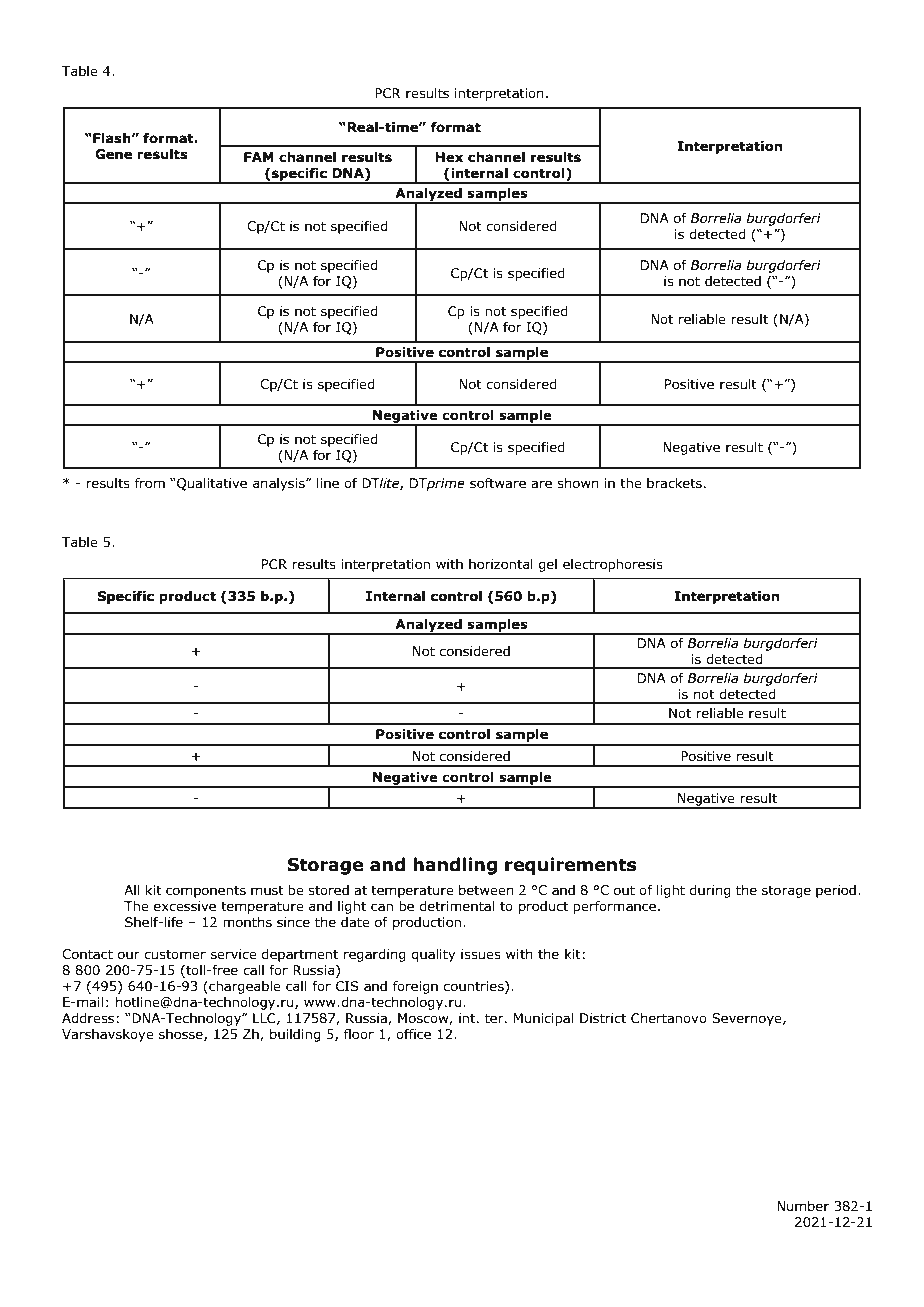  What do you see at coordinates (498, 483) in the document?
I see `software` at bounding box center [498, 483].
